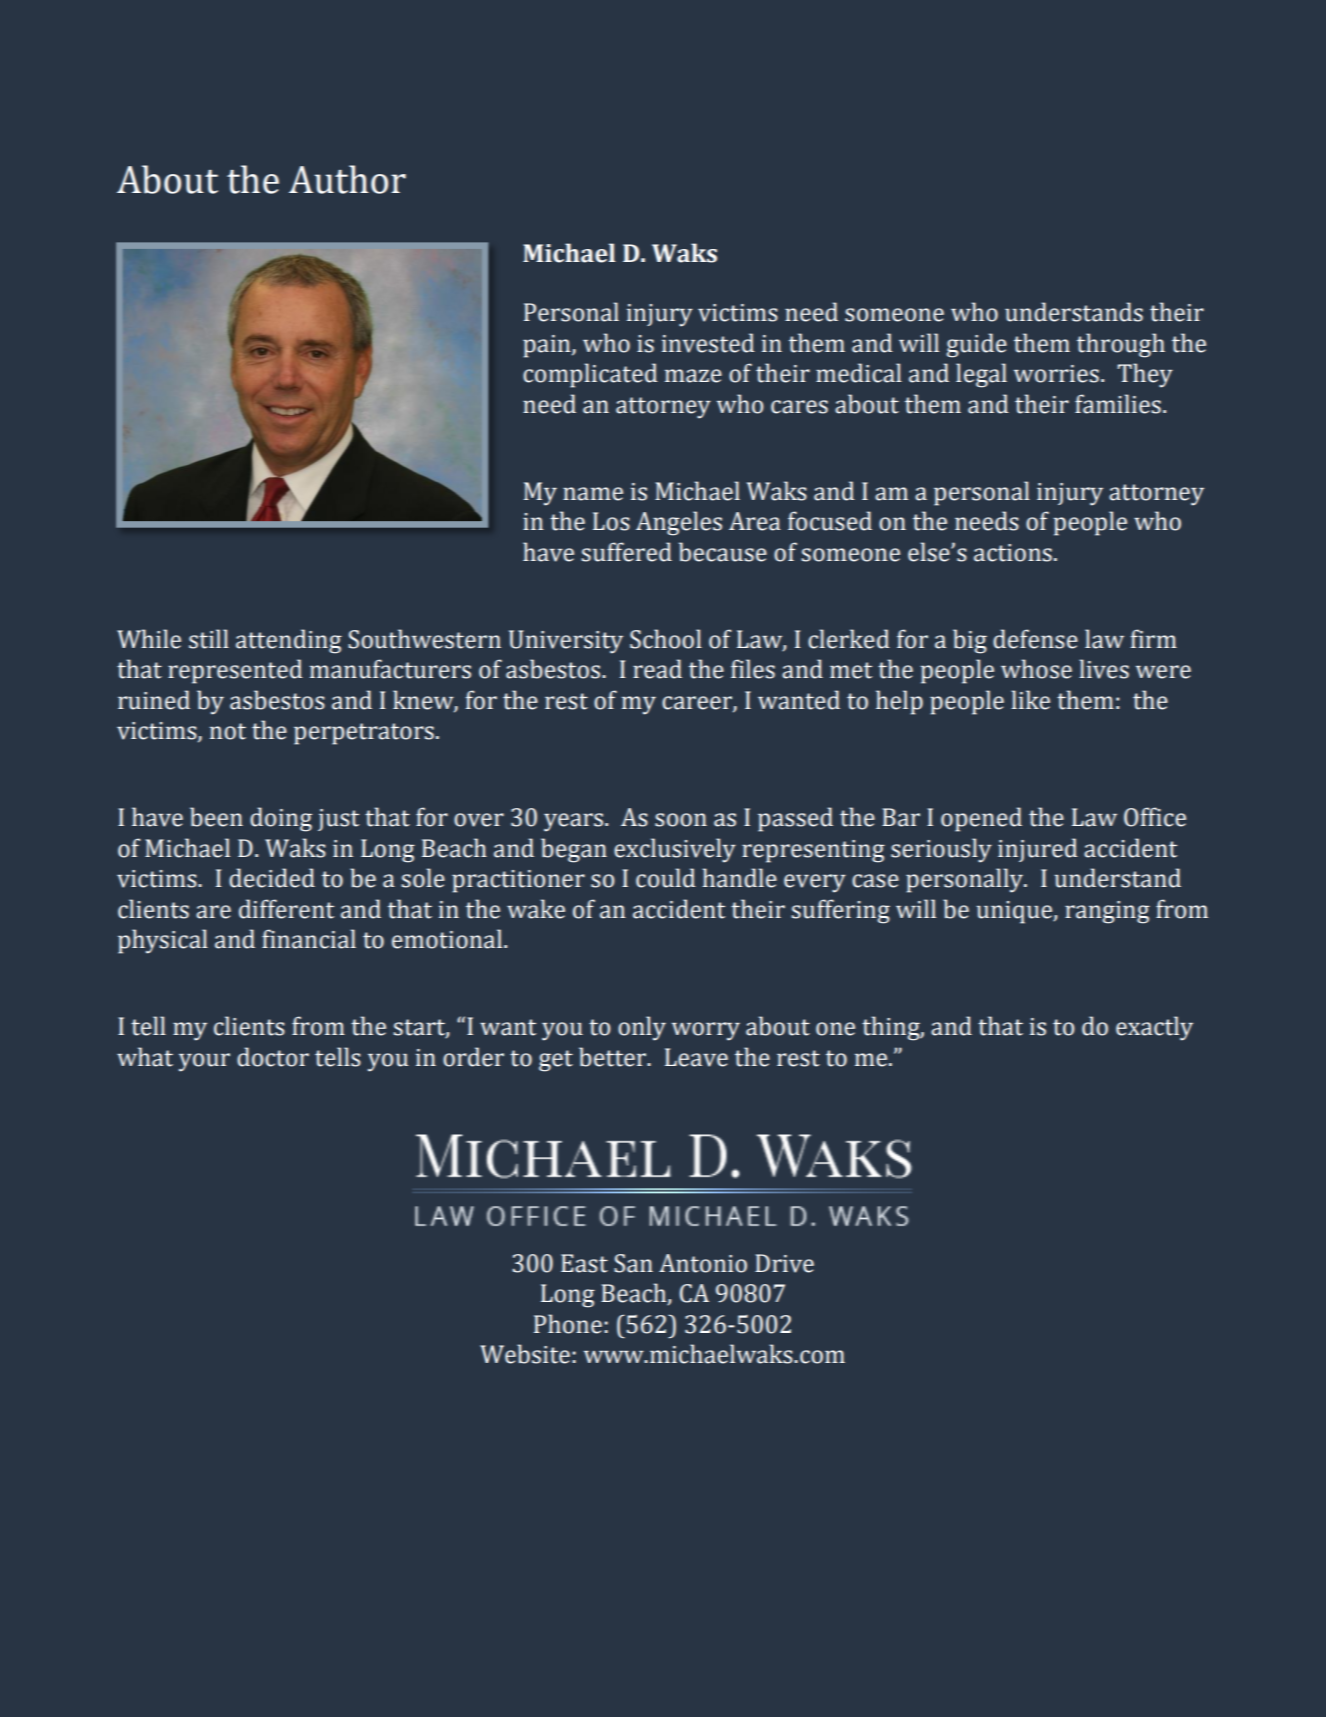 The image size is (1326, 1717). What do you see at coordinates (568, 1324) in the screenshot?
I see `Phone` at bounding box center [568, 1324].
